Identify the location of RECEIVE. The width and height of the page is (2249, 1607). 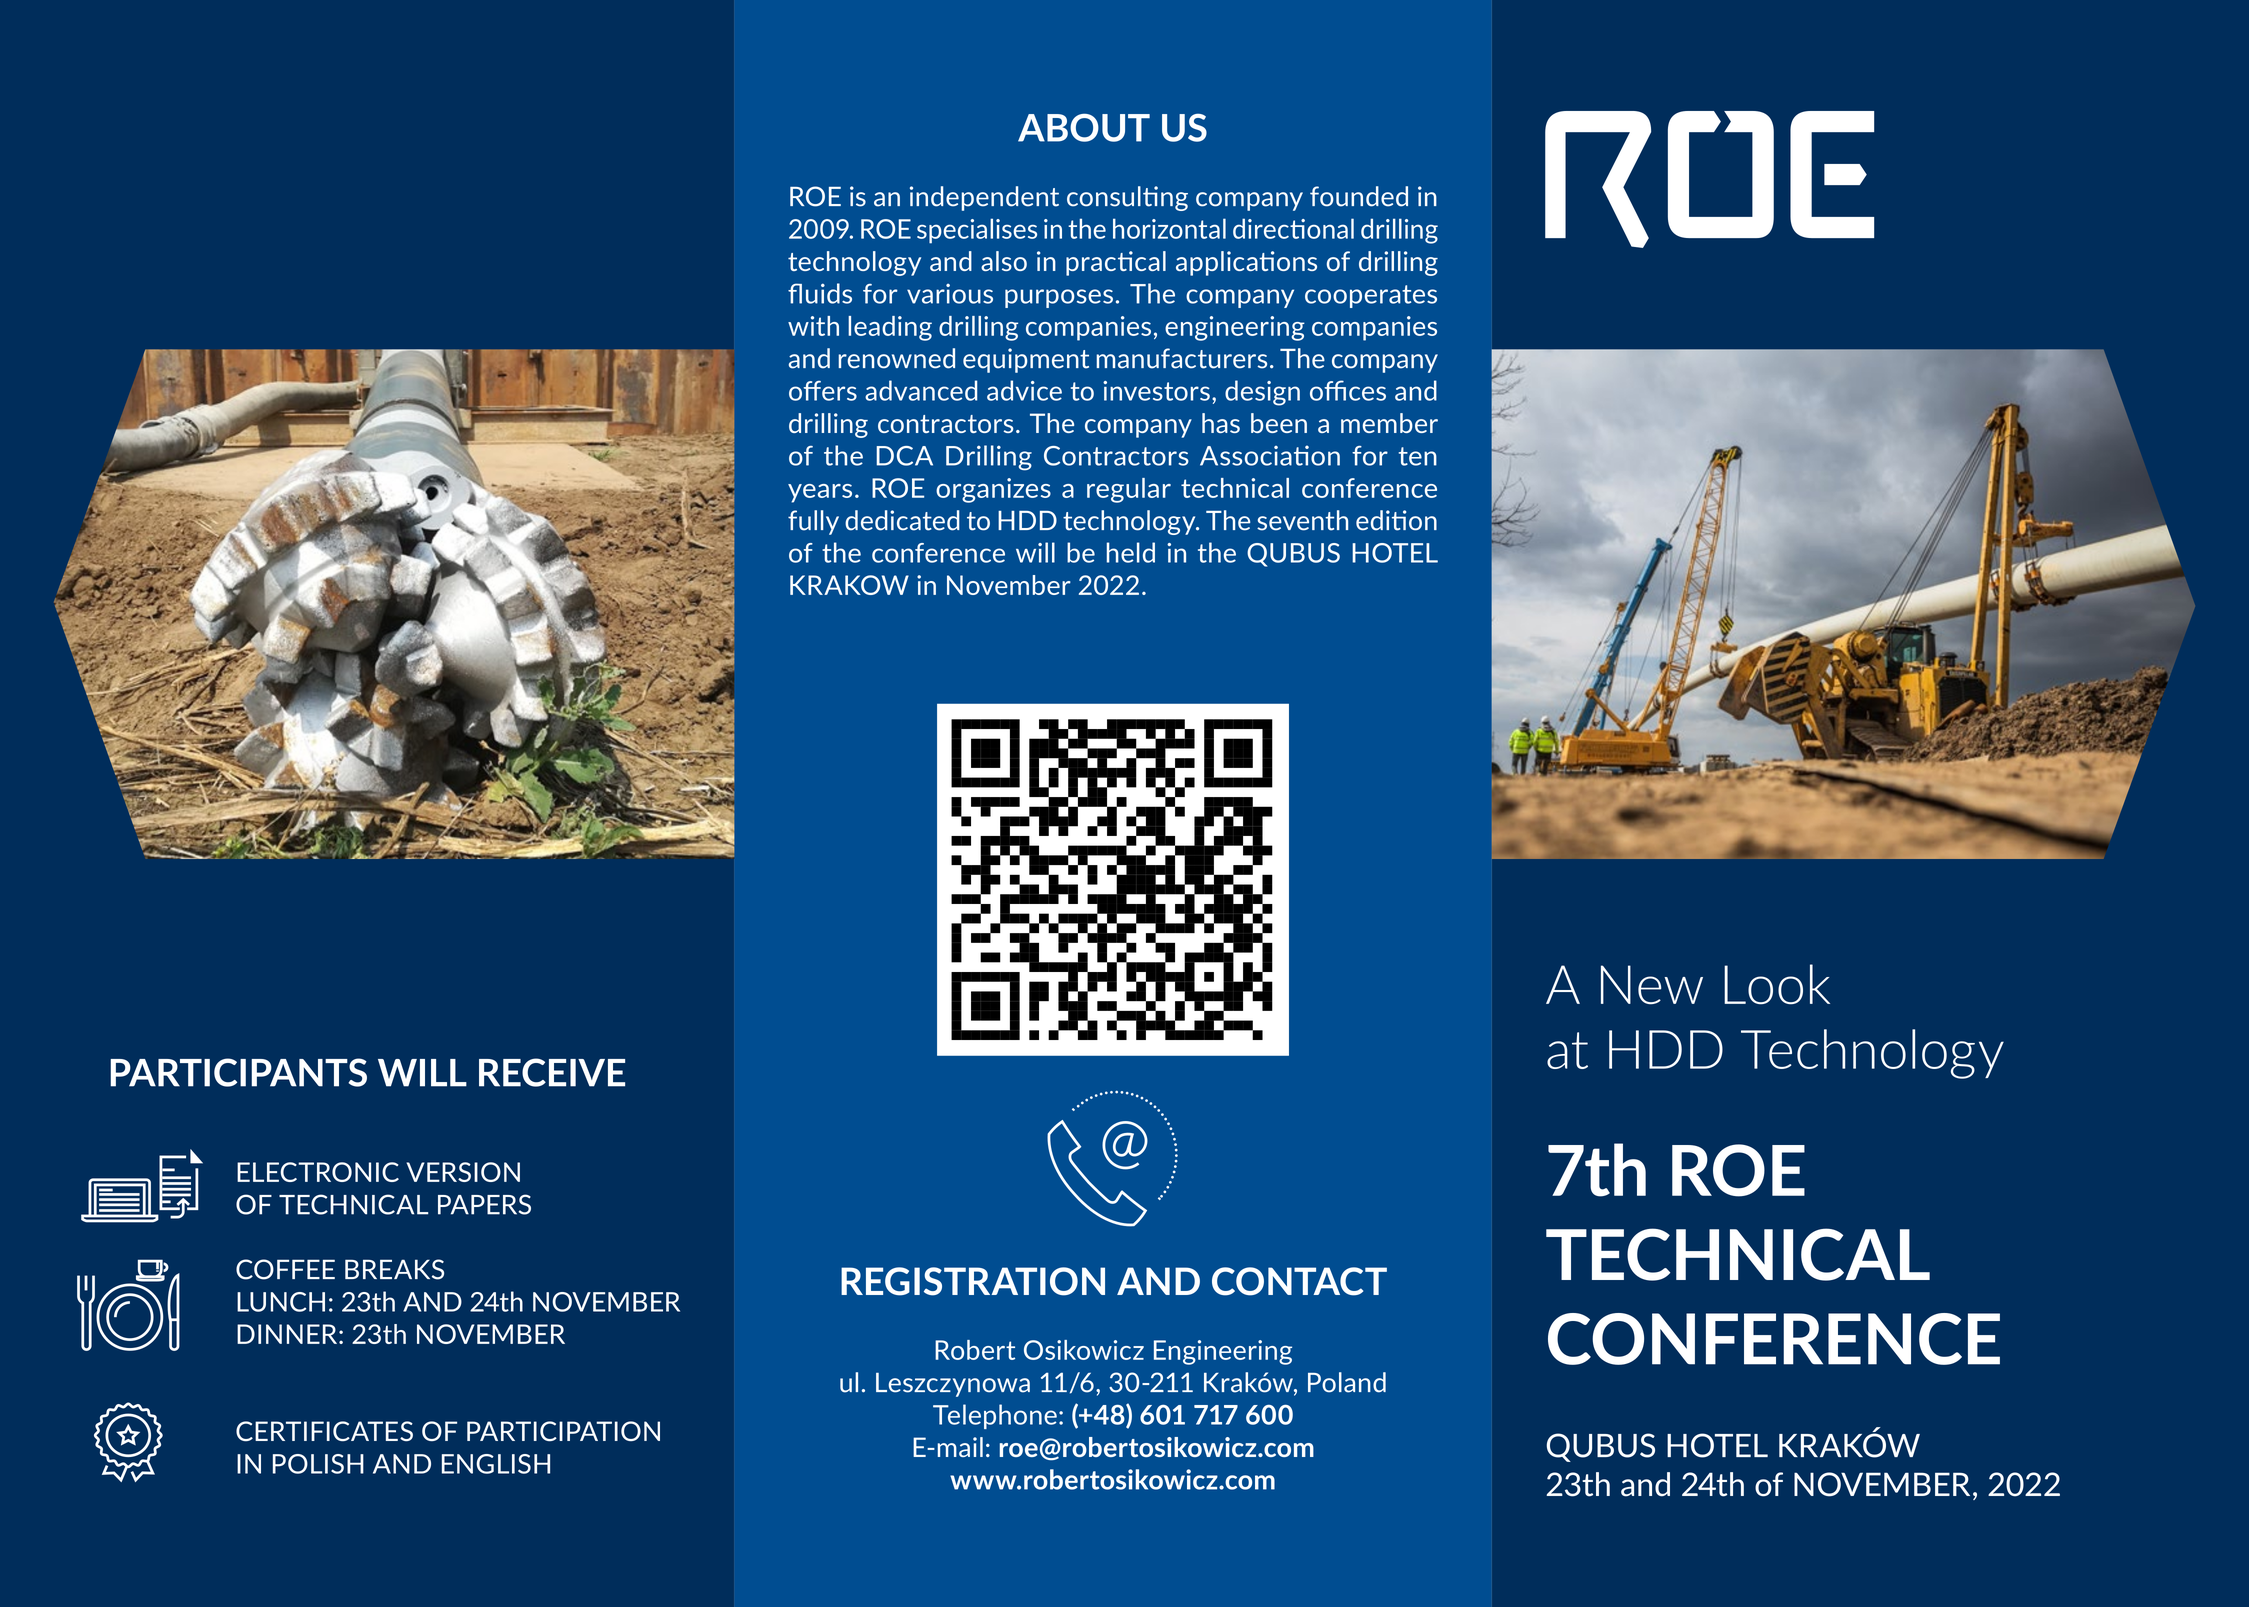
(552, 1072).
